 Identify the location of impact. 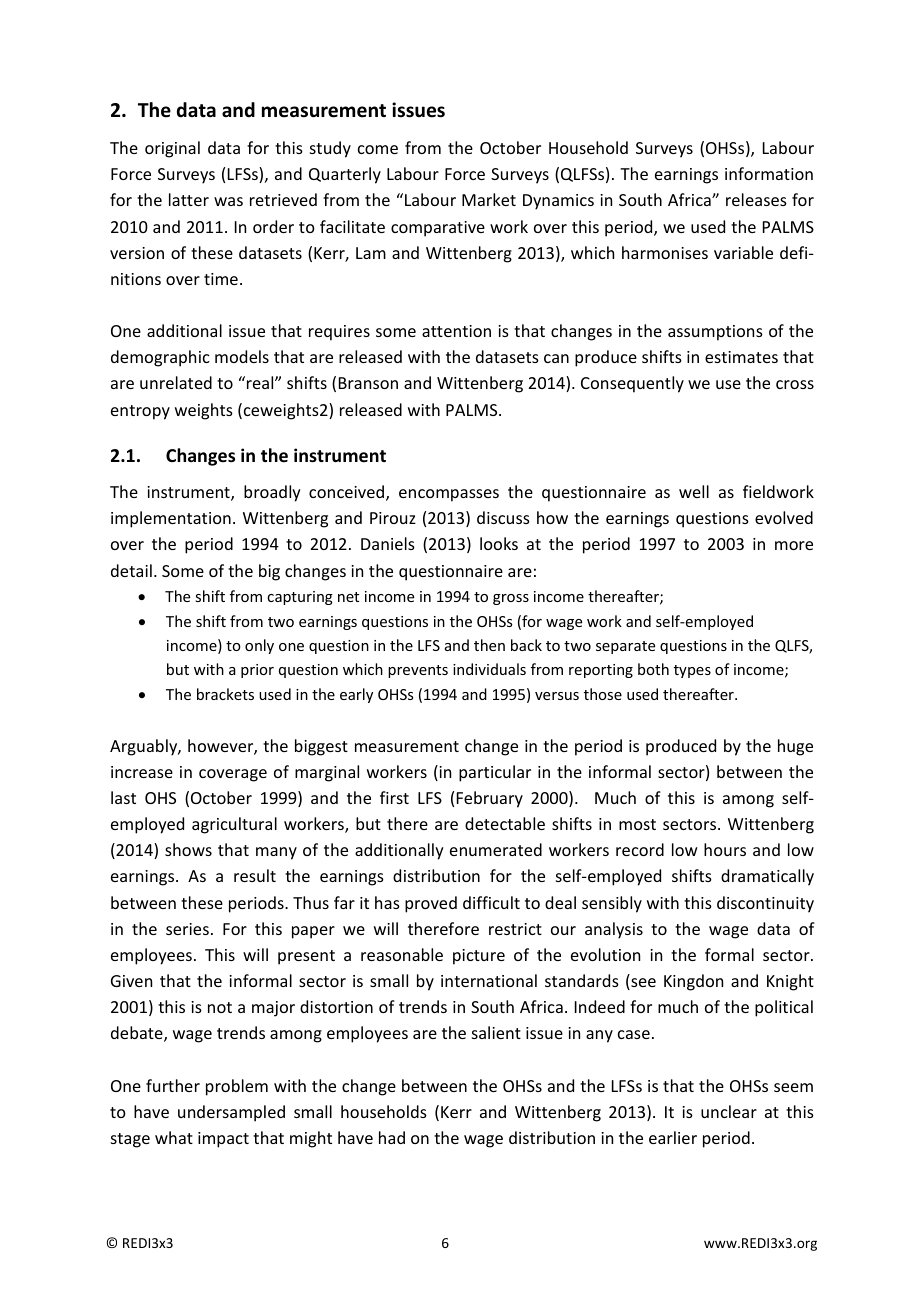
(223, 1140).
